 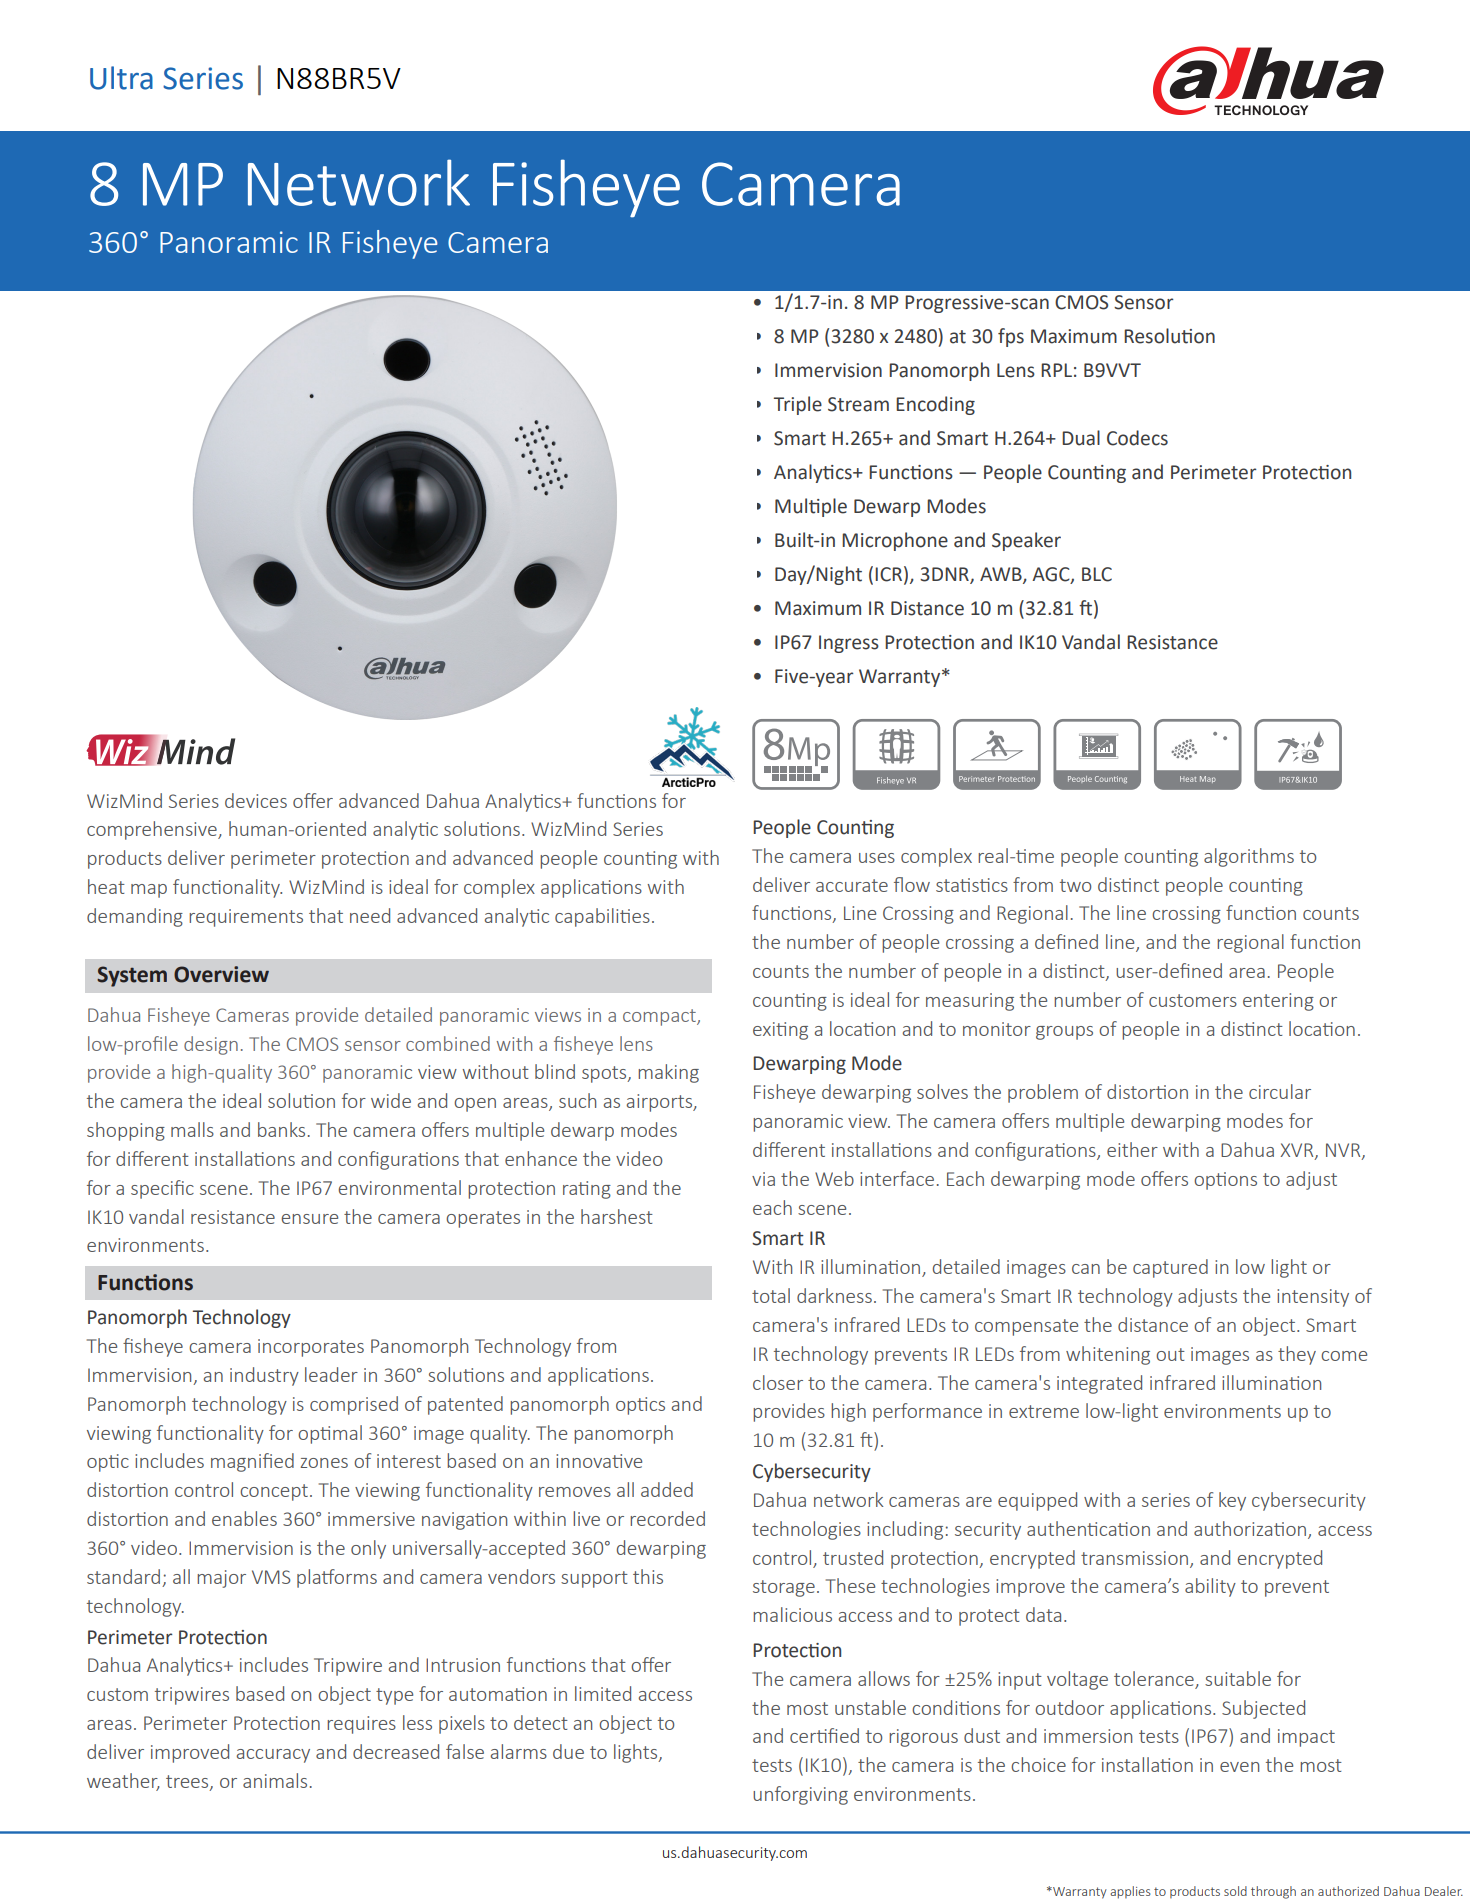 What do you see at coordinates (1011, 337) in the document?
I see `fps` at bounding box center [1011, 337].
